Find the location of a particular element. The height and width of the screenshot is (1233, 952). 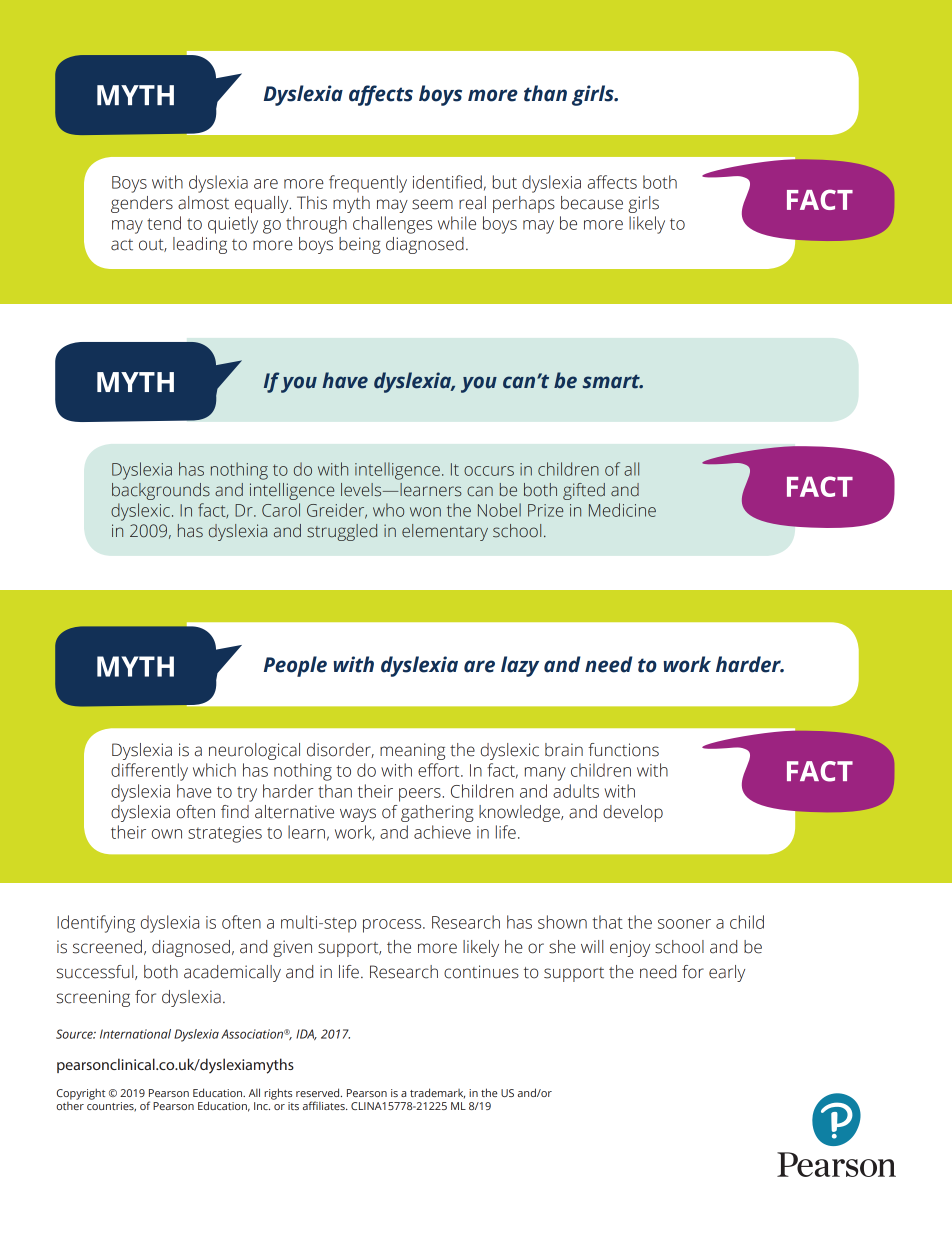

functions is located at coordinates (623, 750).
